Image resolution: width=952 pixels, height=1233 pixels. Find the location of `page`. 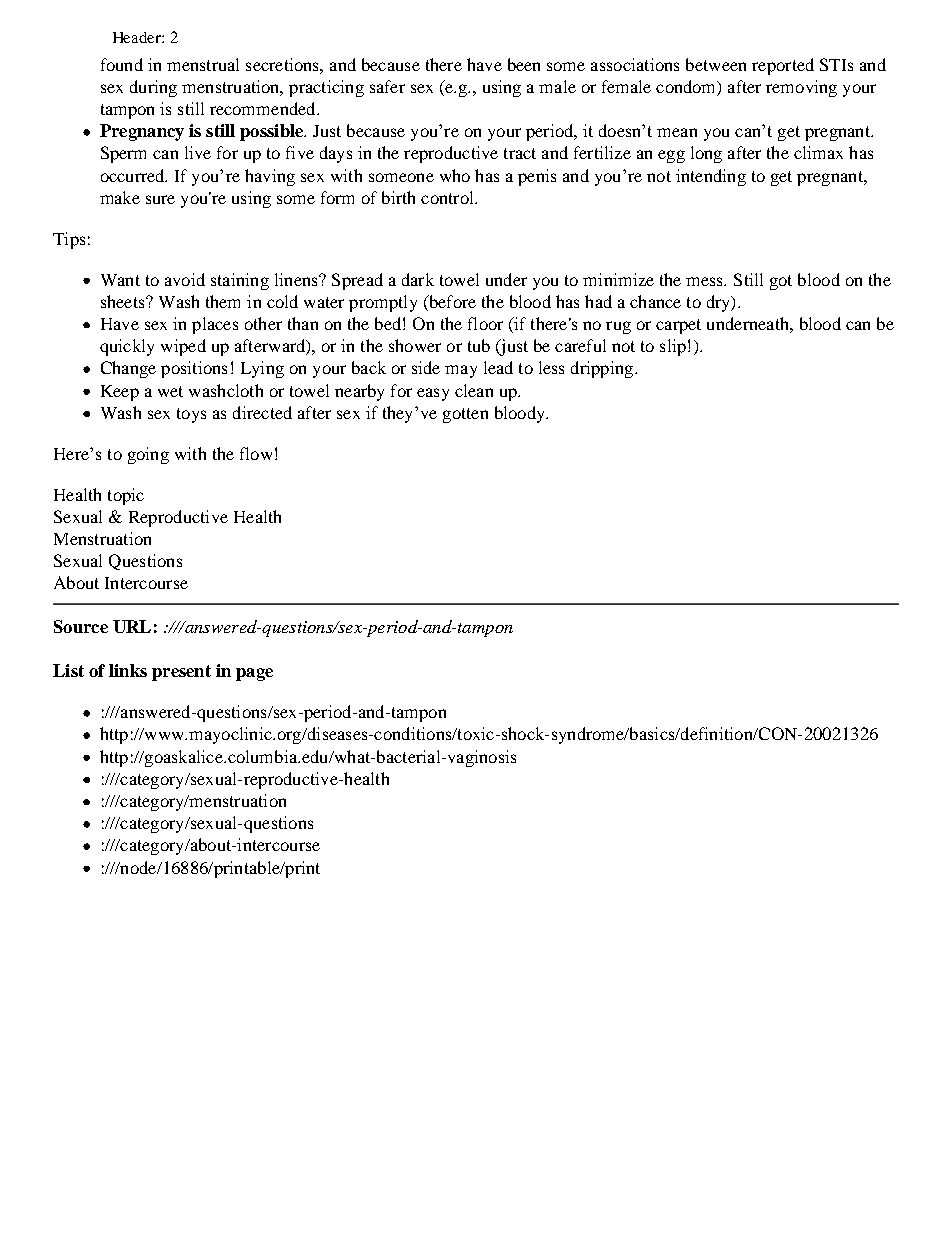

page is located at coordinates (254, 674).
